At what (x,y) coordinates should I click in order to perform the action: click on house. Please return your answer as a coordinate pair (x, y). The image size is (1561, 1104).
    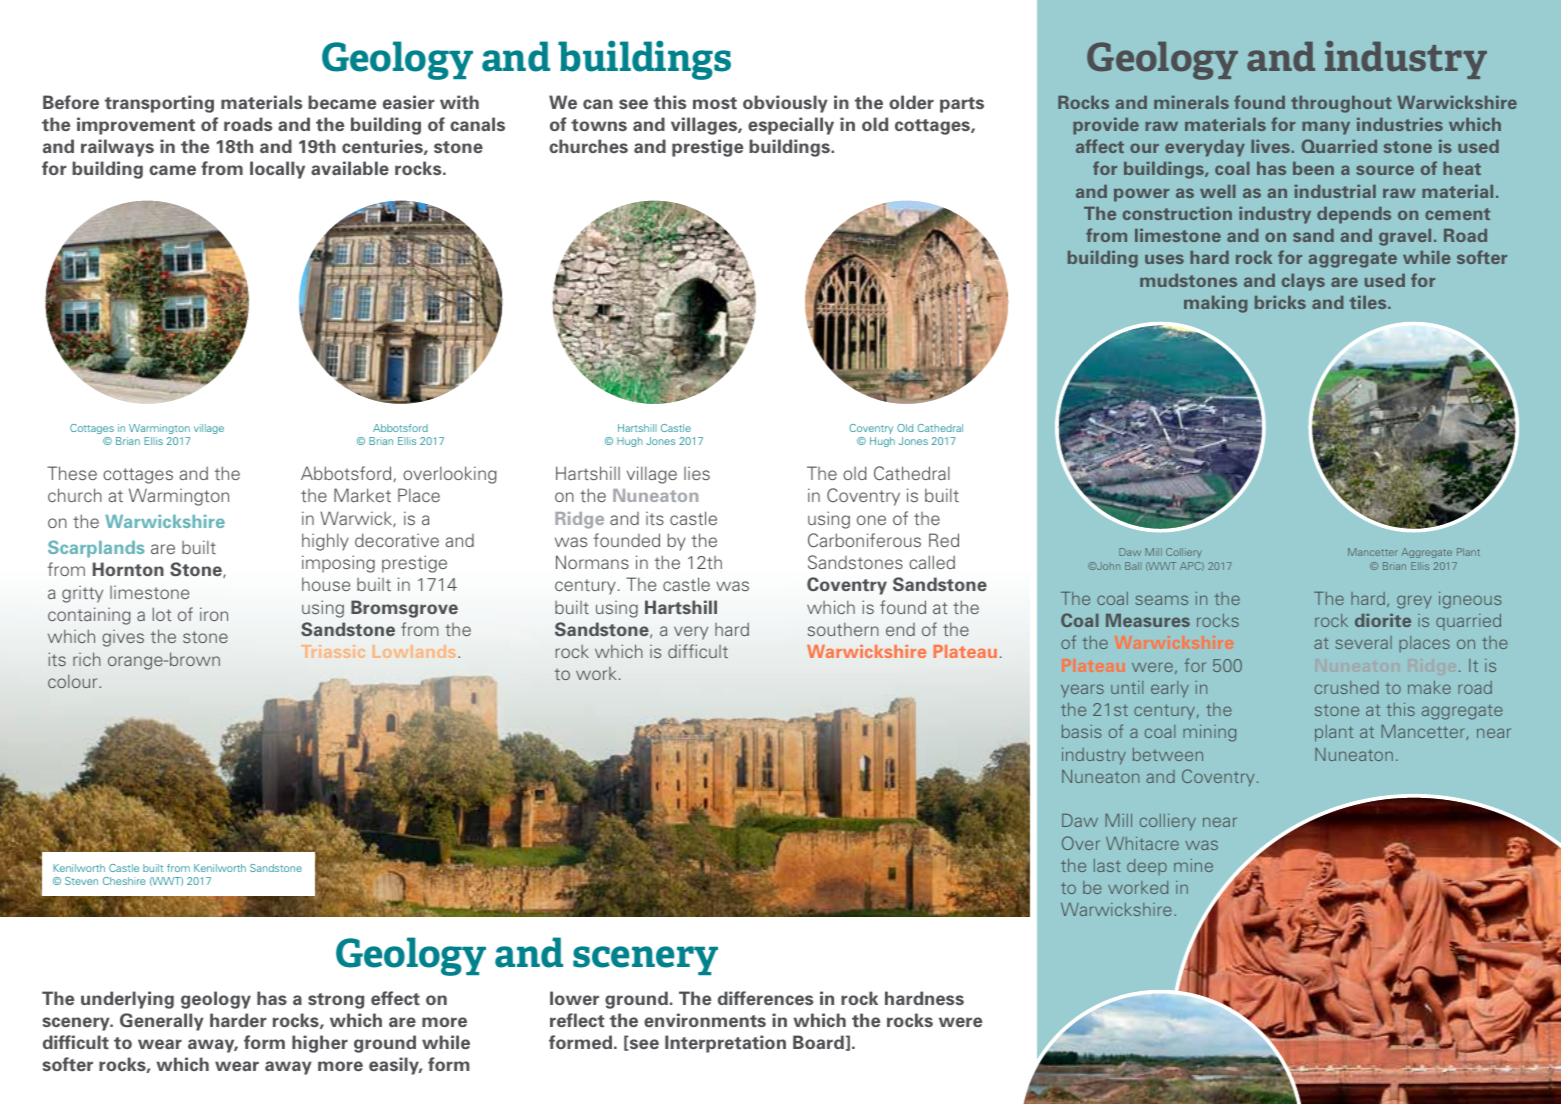
    Looking at the image, I should click on (326, 584).
